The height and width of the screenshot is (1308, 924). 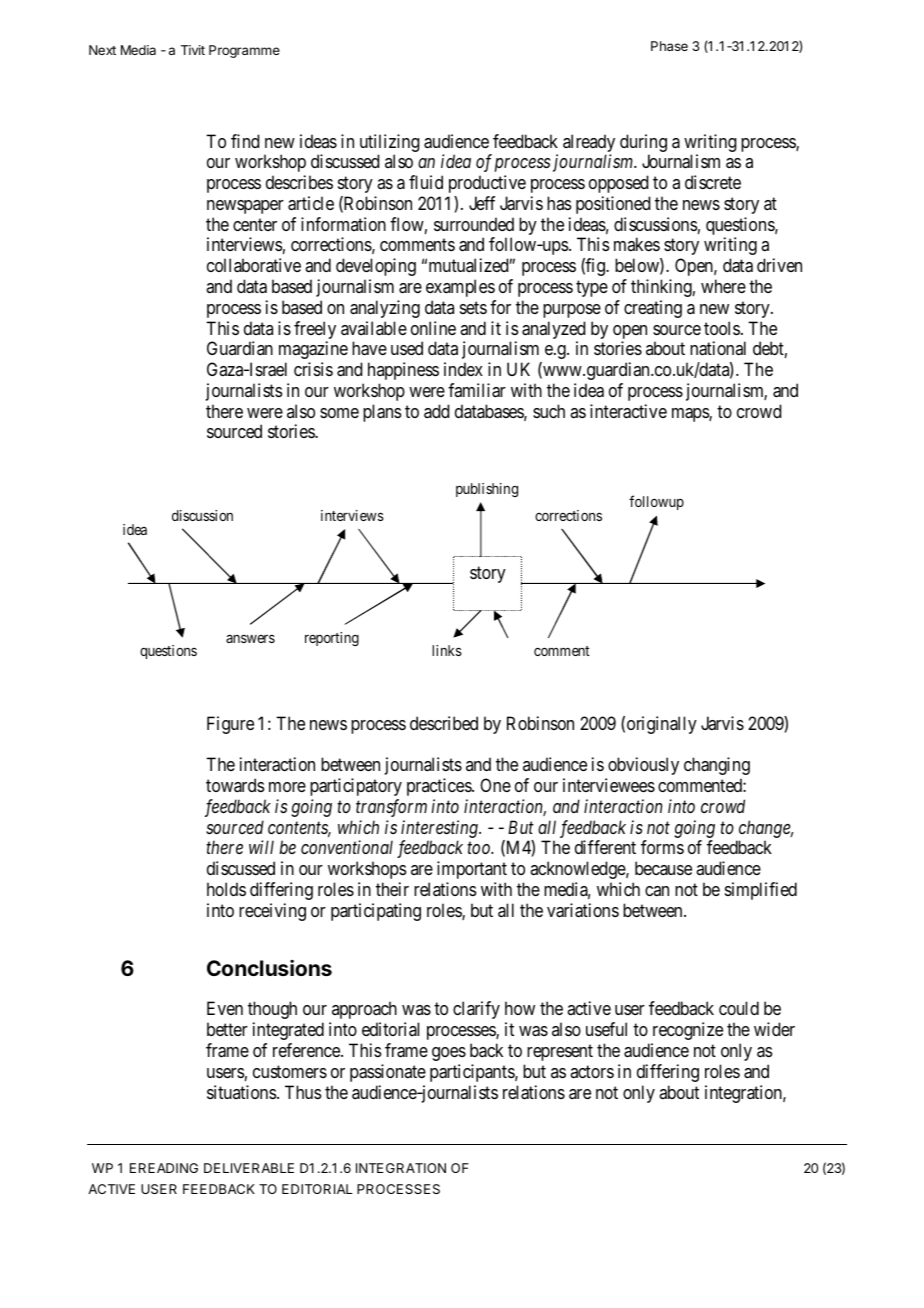 What do you see at coordinates (549, 411) in the screenshot?
I see `such` at bounding box center [549, 411].
